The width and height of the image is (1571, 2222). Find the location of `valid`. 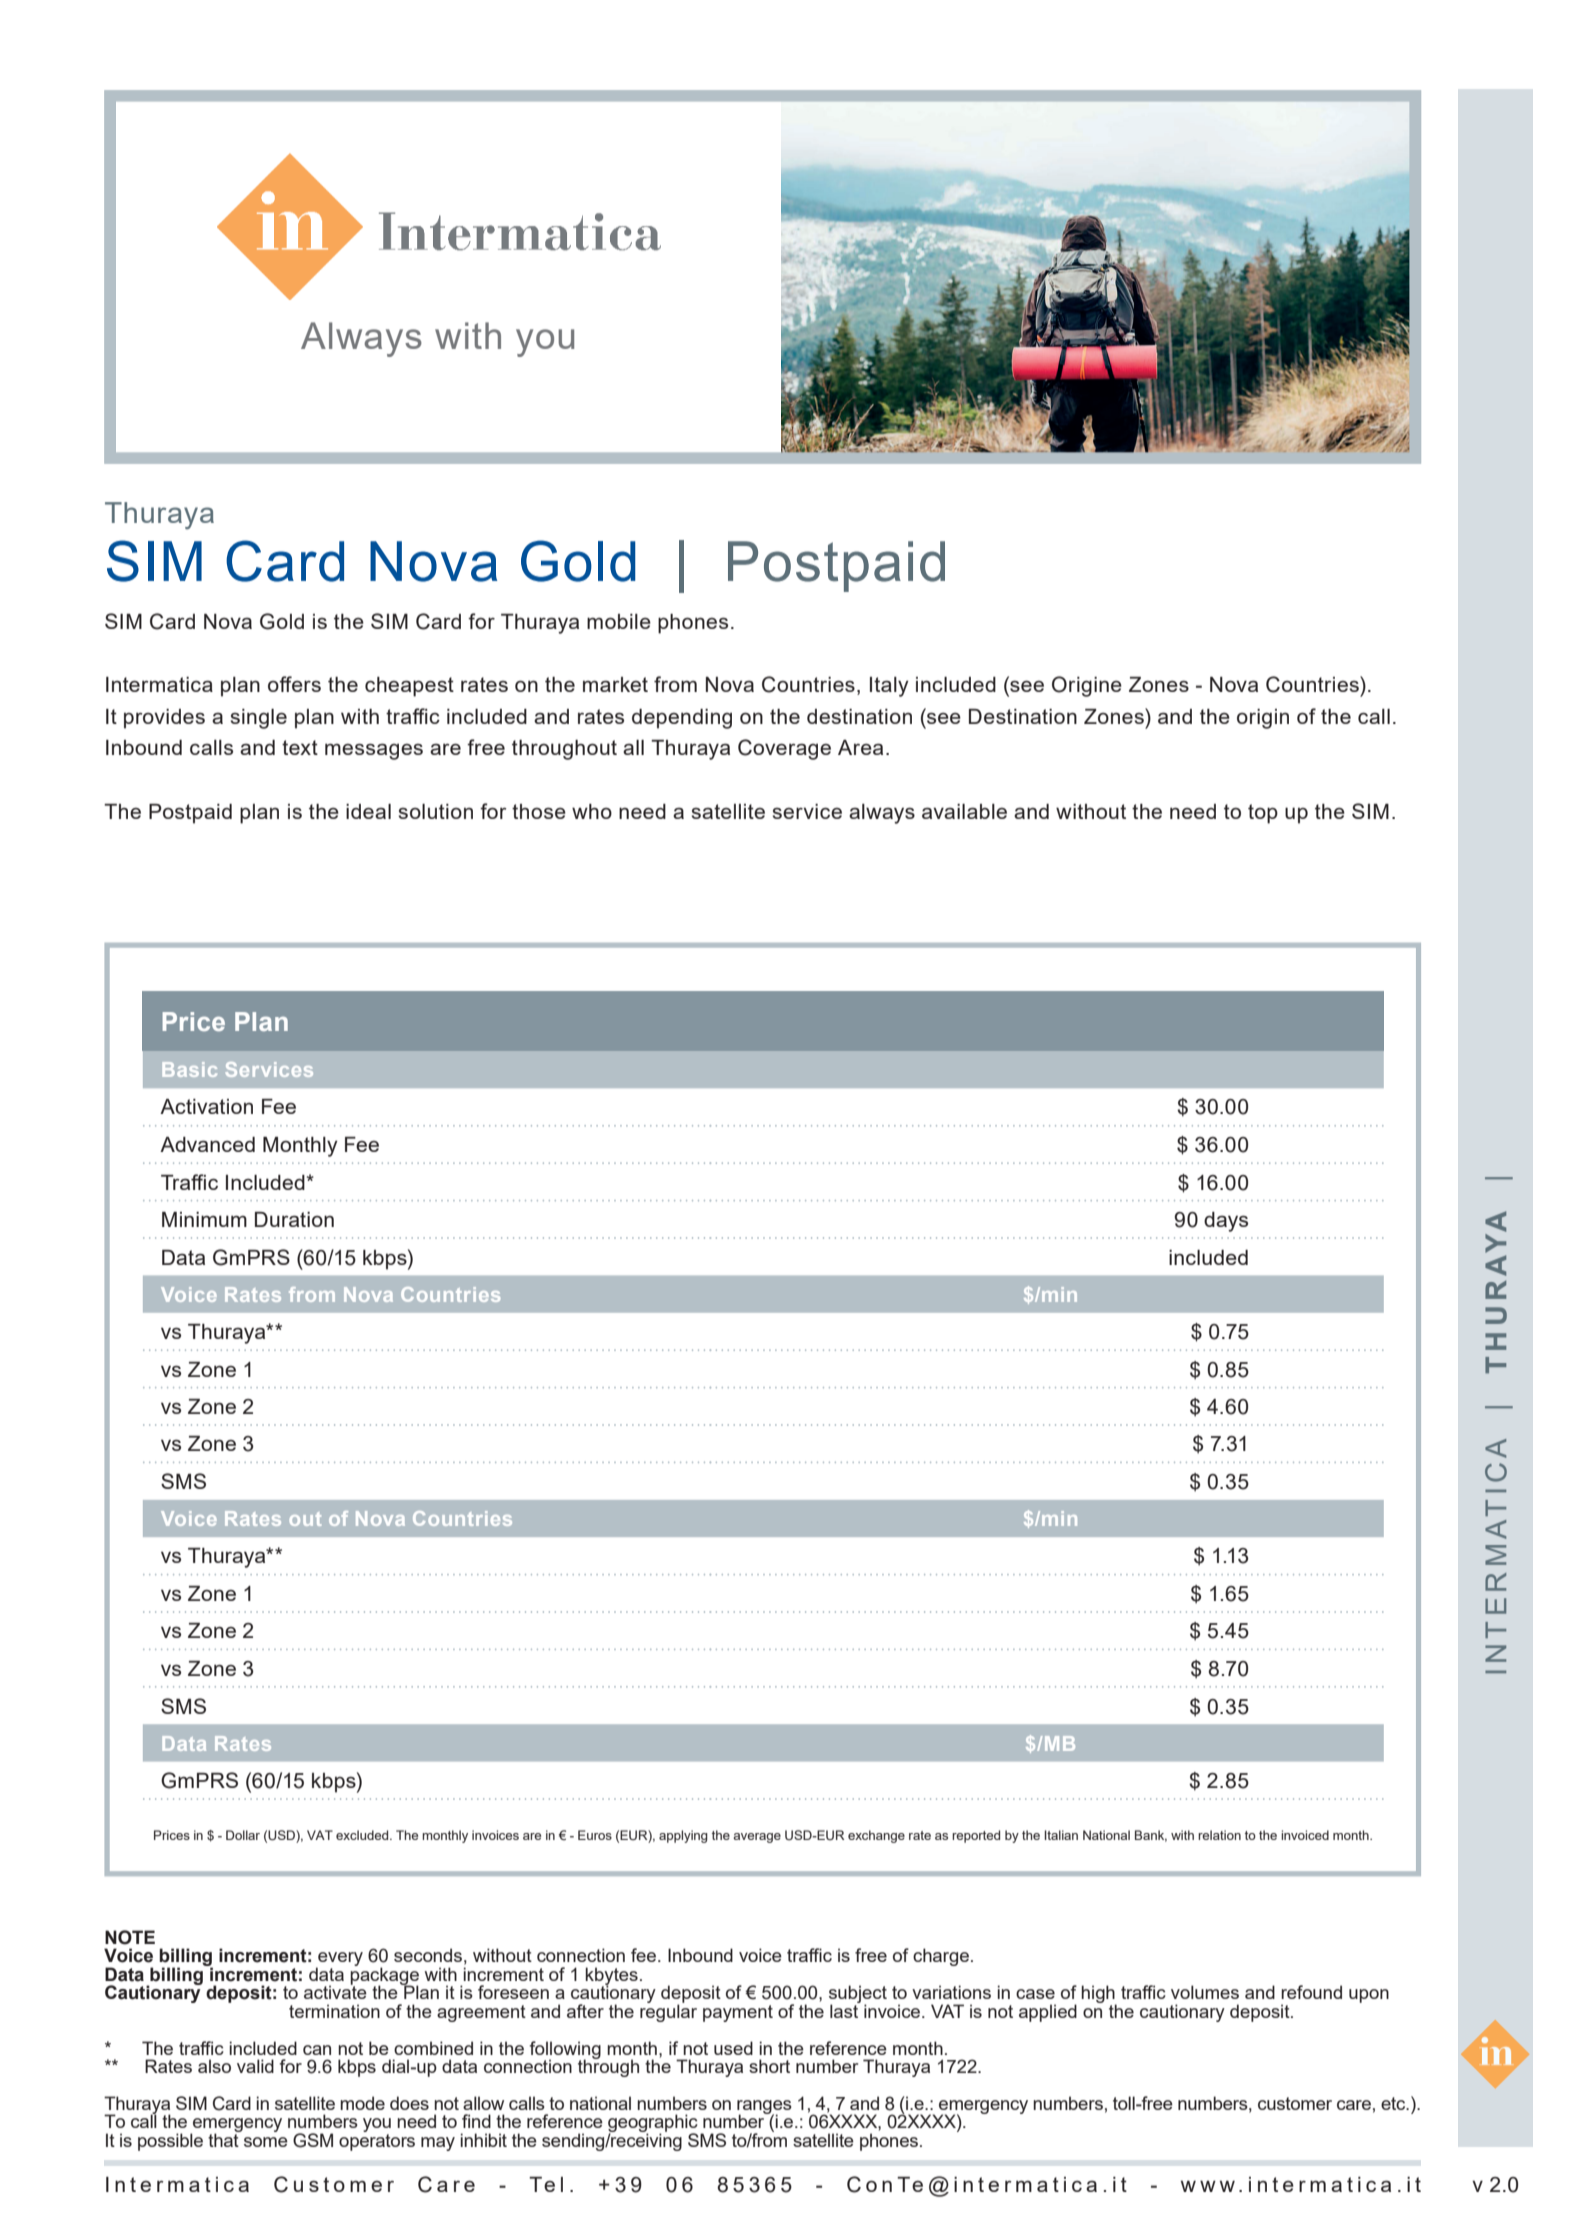

valid is located at coordinates (255, 2066).
